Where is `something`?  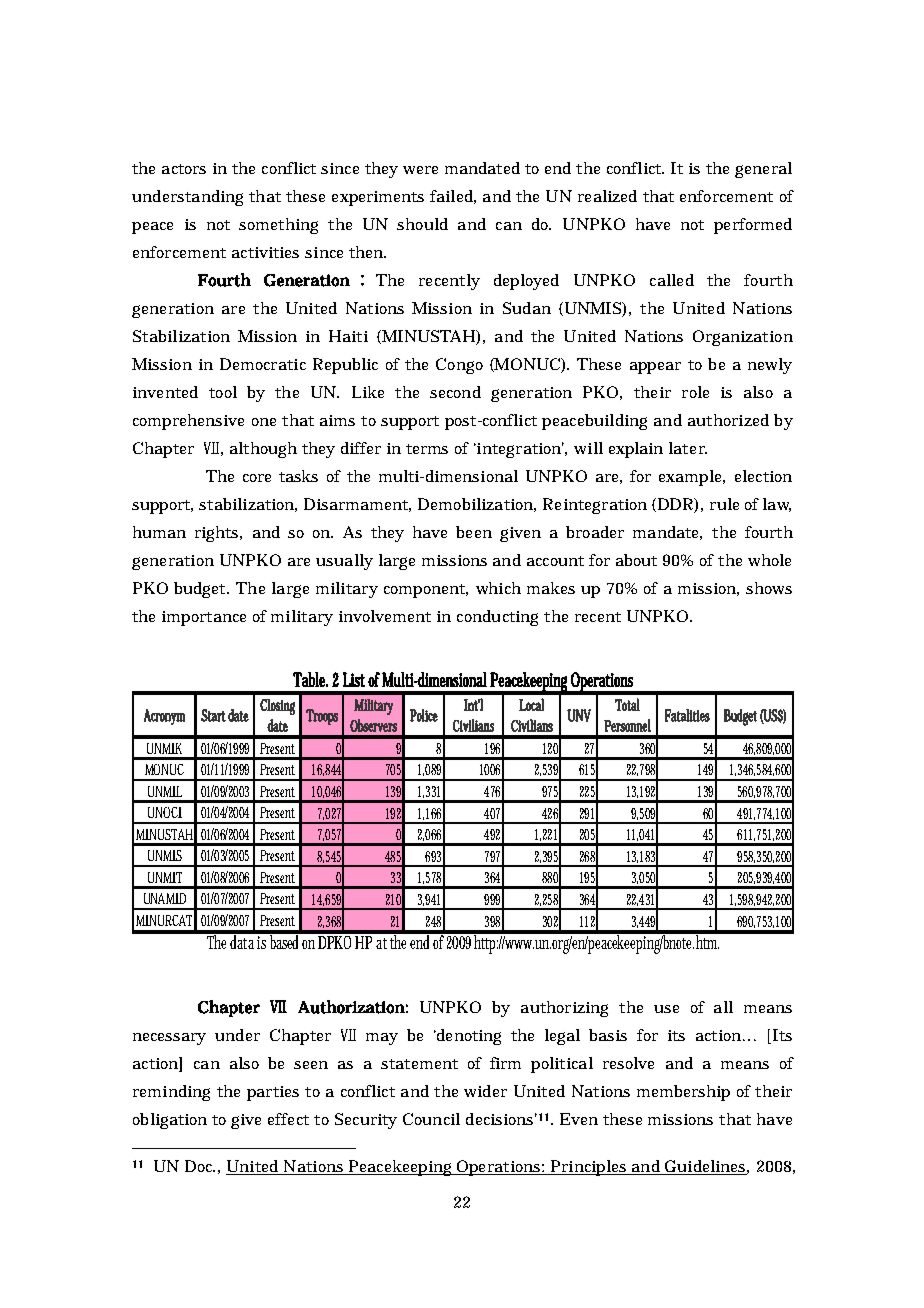 something is located at coordinates (278, 226).
